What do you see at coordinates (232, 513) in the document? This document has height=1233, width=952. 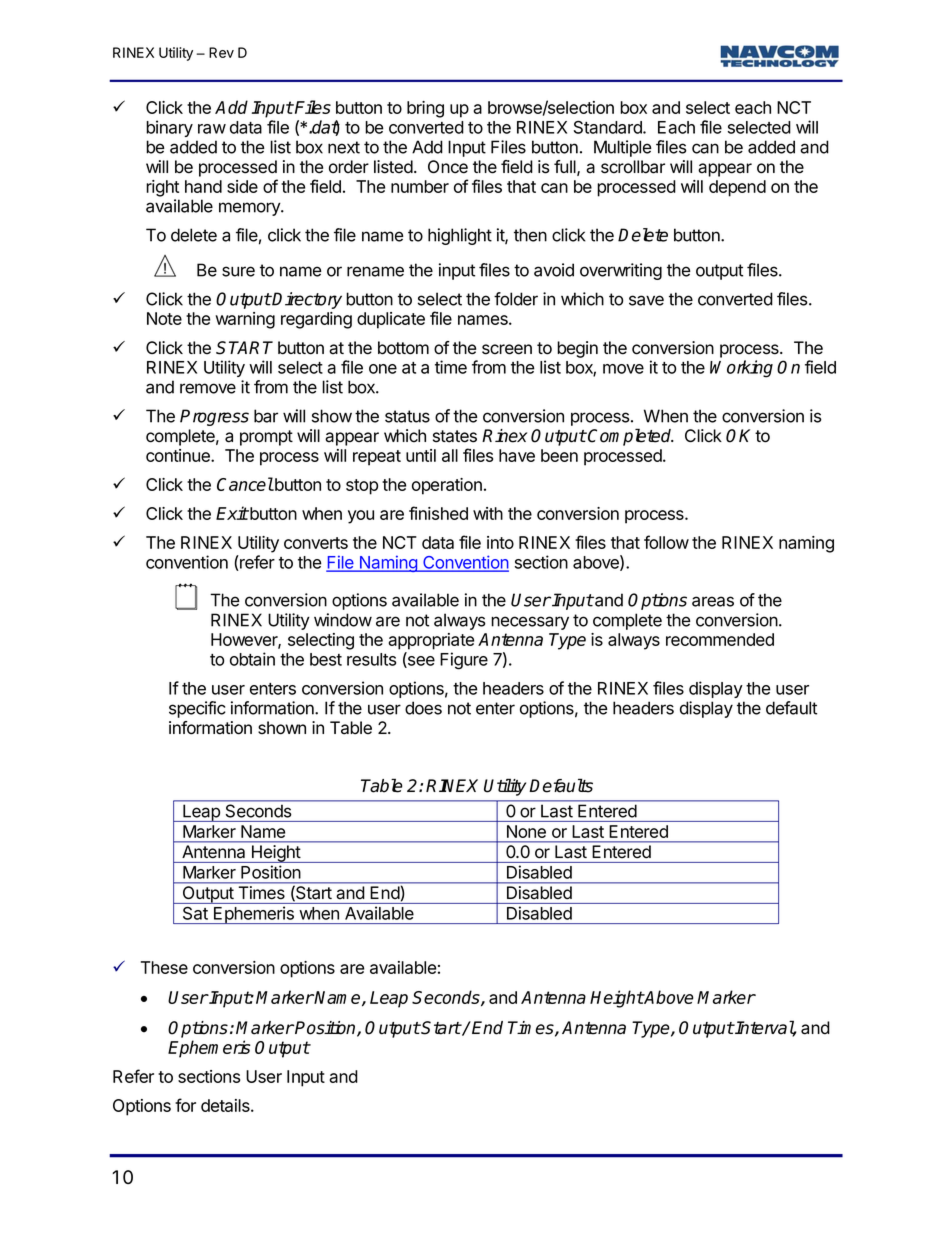 I see `Exit` at bounding box center [232, 513].
